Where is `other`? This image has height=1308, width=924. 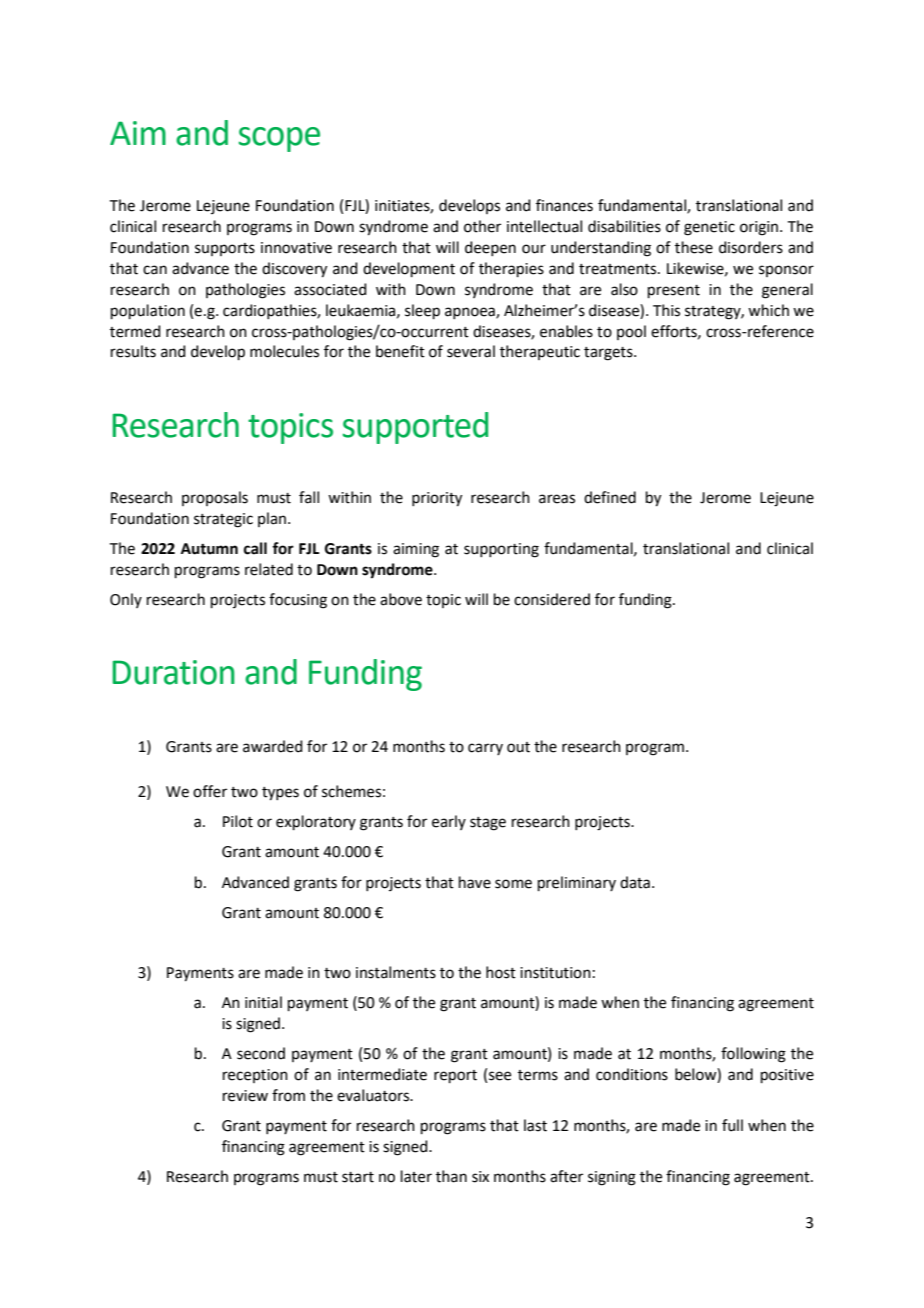
other is located at coordinates (482, 226).
